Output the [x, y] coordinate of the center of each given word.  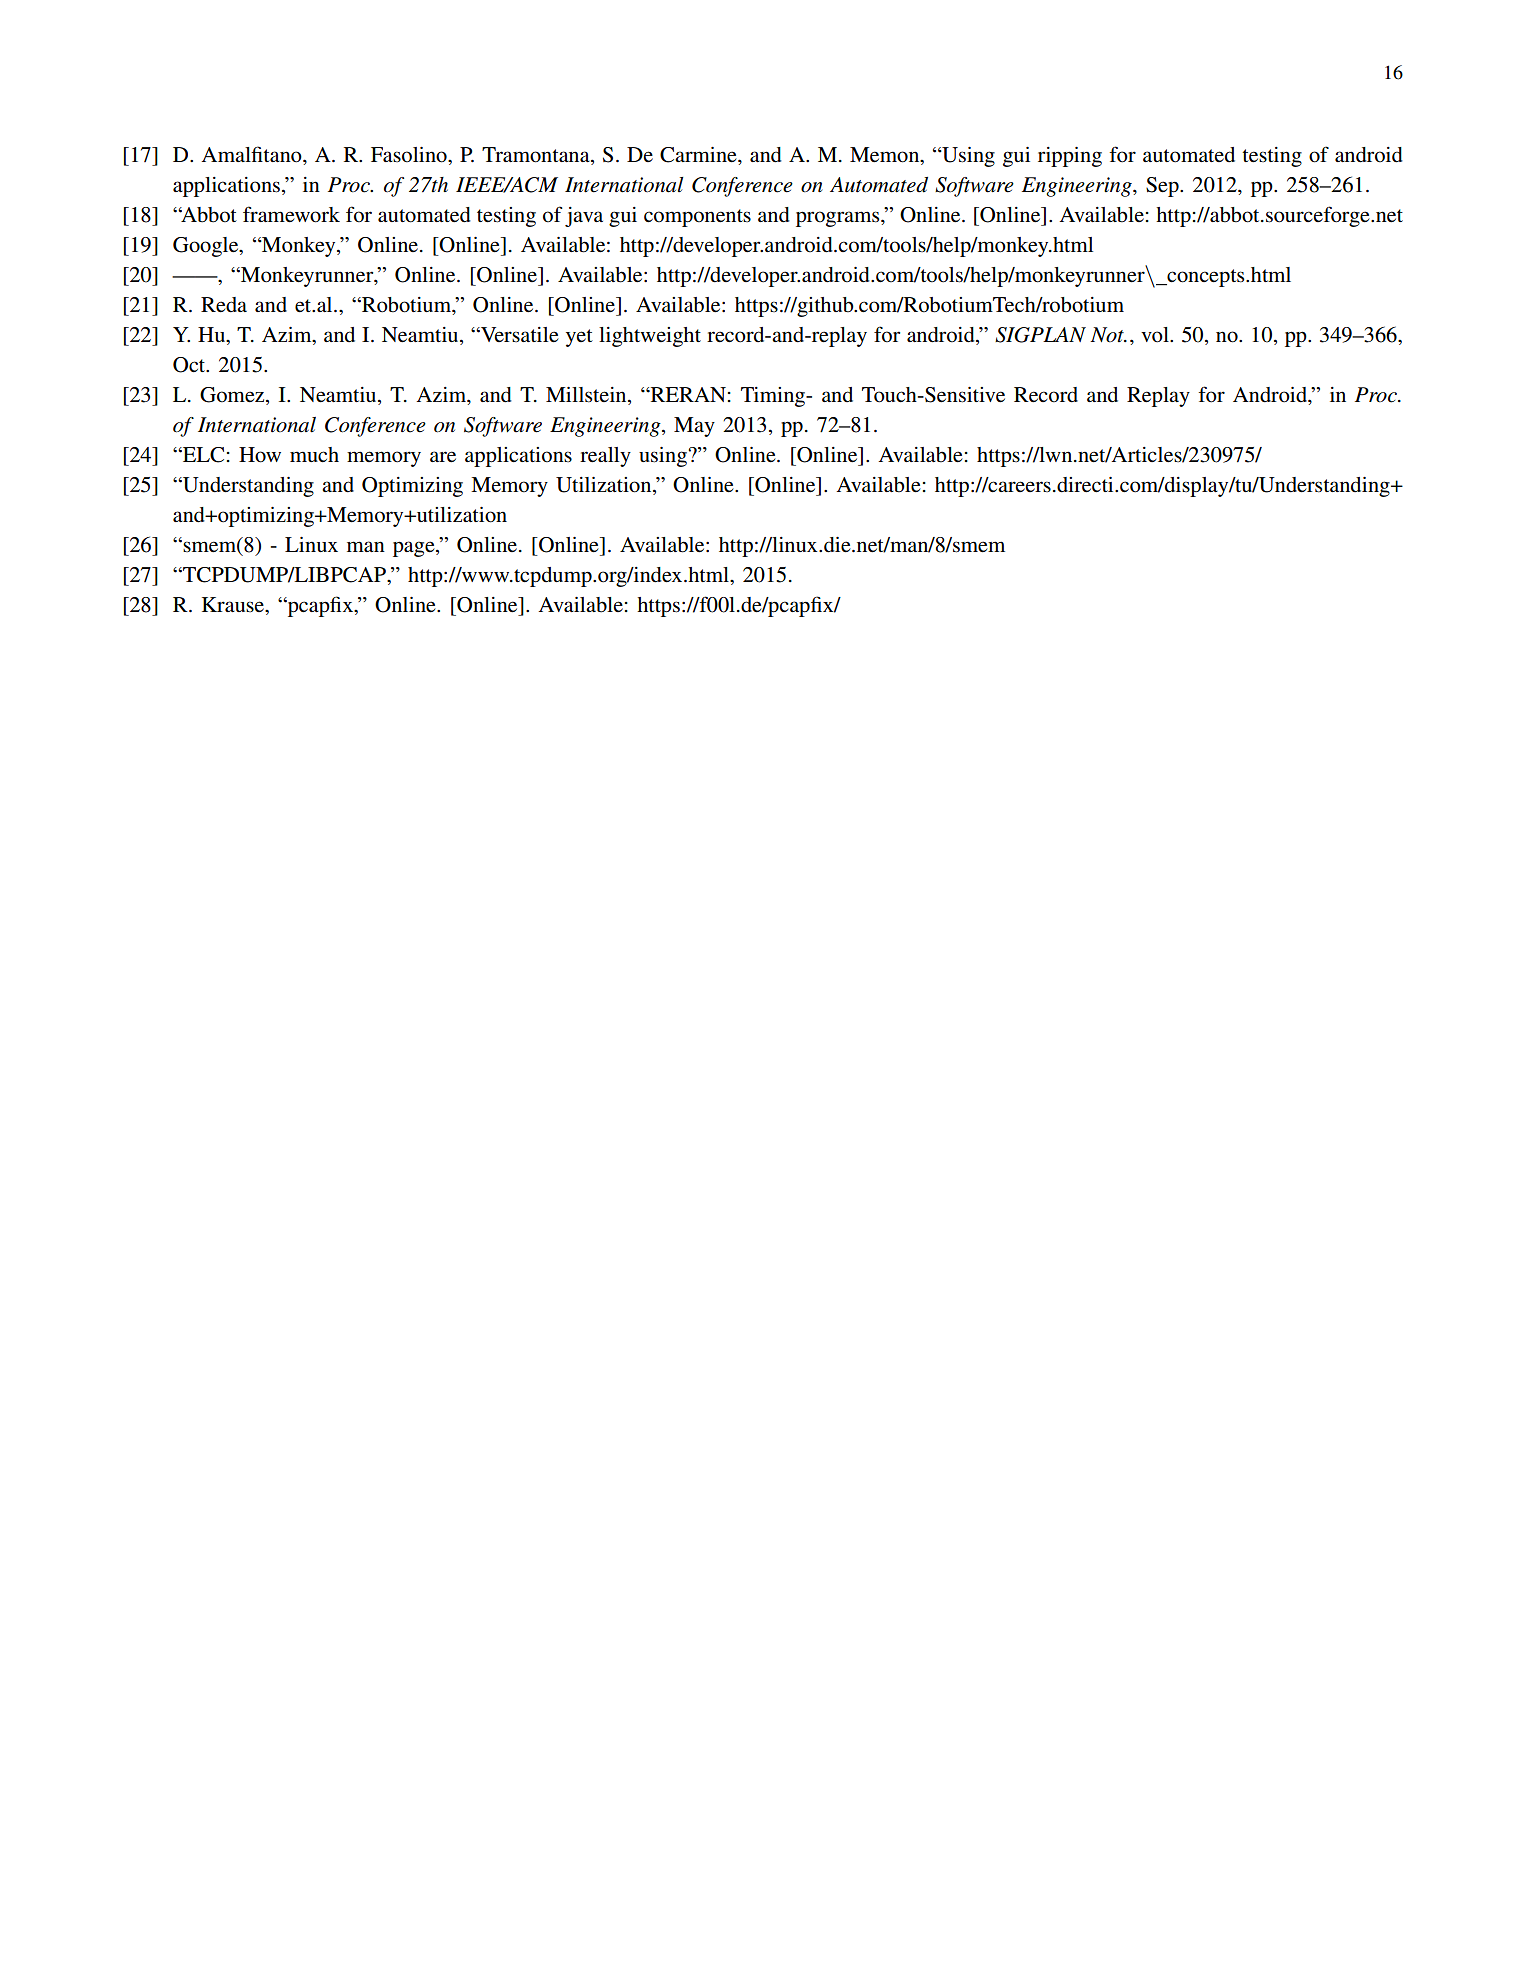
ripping [1070, 157]
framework [291, 214]
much [314, 455]
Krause [234, 604]
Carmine [699, 155]
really [605, 457]
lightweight [650, 337]
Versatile [519, 335]
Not [1108, 335]
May [694, 427]
